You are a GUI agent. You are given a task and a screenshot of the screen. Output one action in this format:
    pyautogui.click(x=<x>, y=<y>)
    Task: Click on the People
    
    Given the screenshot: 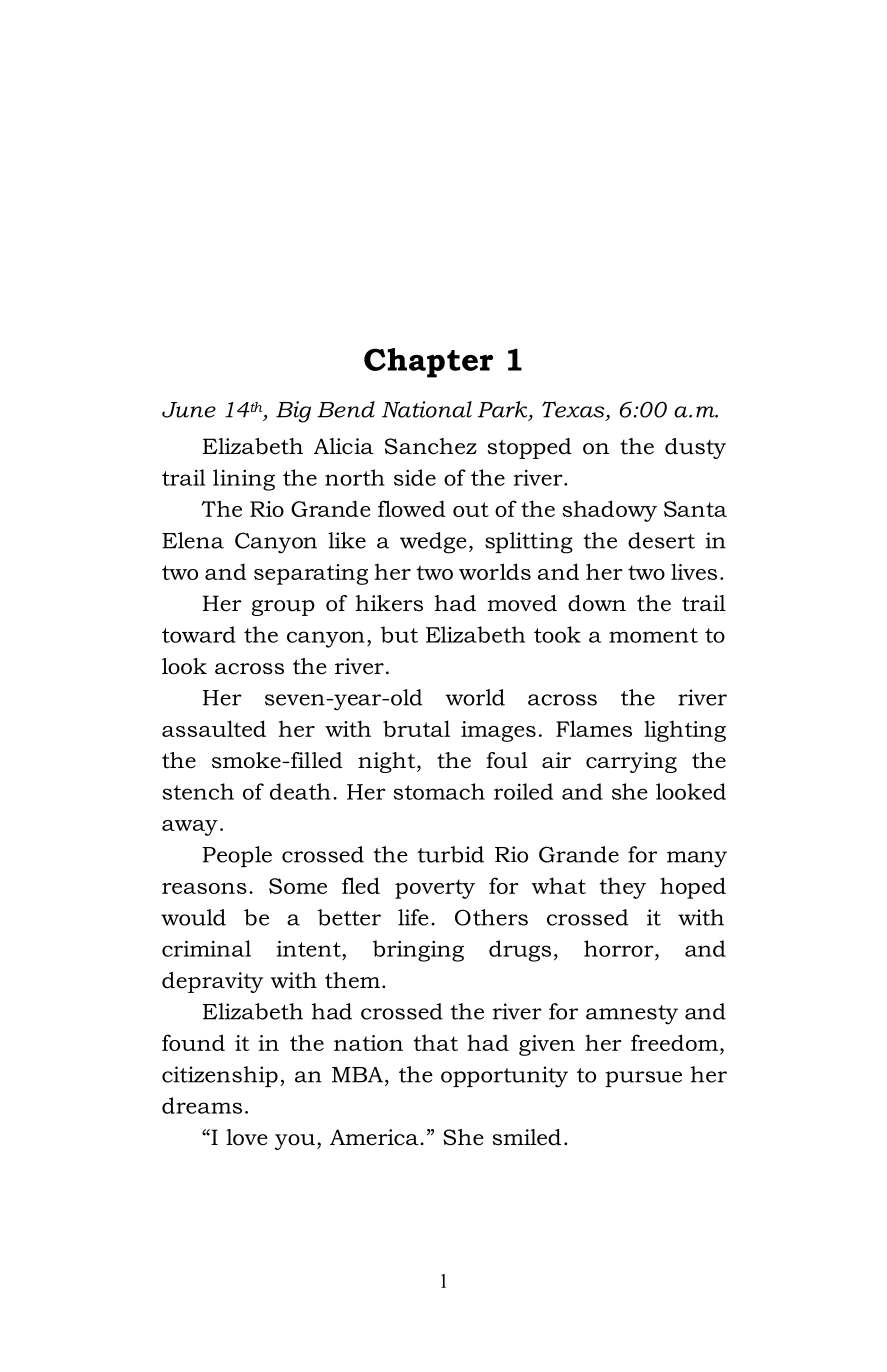 What is the action you would take?
    pyautogui.click(x=237, y=856)
